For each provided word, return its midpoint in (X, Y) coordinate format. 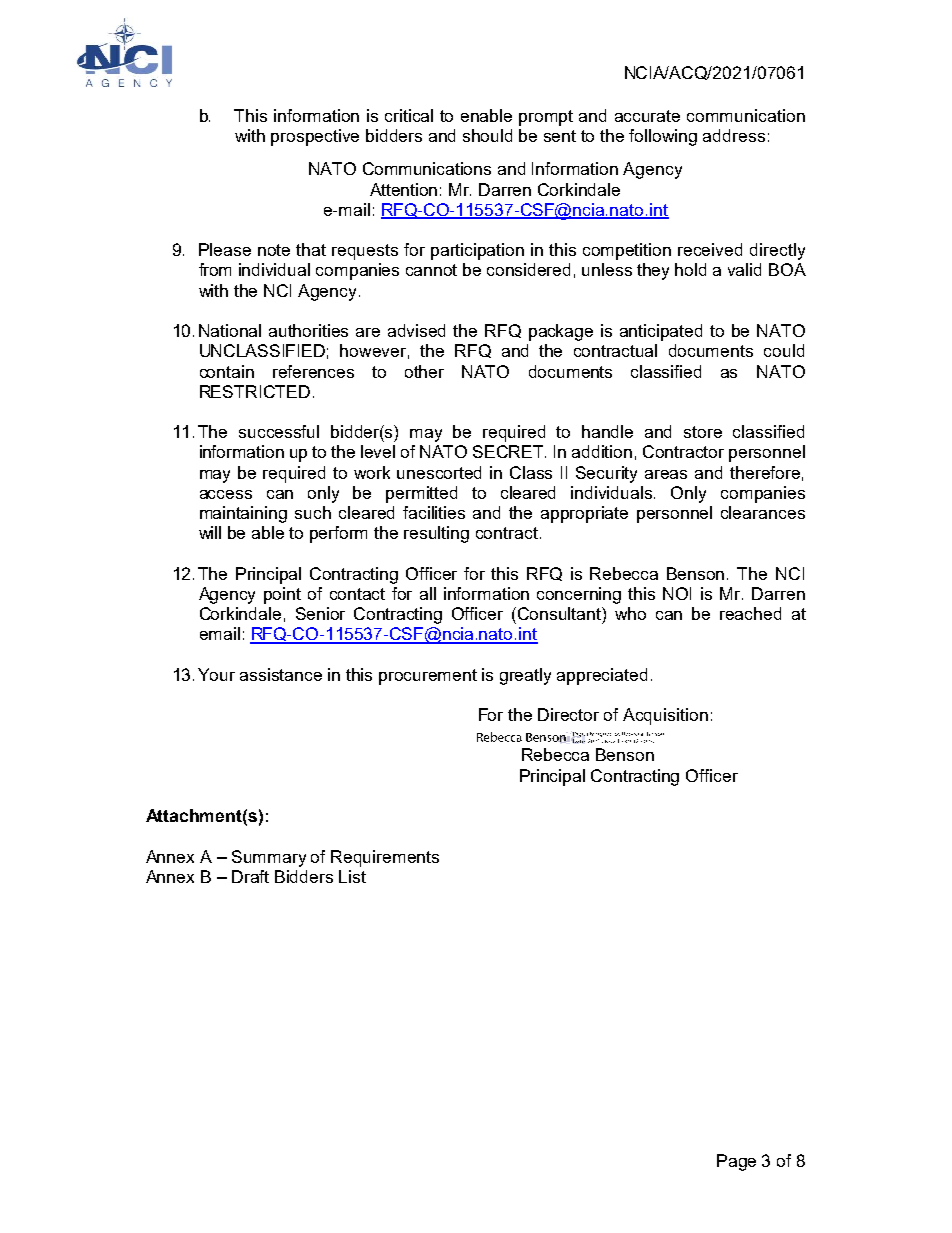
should (487, 135)
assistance (281, 674)
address (734, 135)
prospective (315, 137)
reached (750, 613)
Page (736, 1162)
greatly (525, 676)
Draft (250, 876)
